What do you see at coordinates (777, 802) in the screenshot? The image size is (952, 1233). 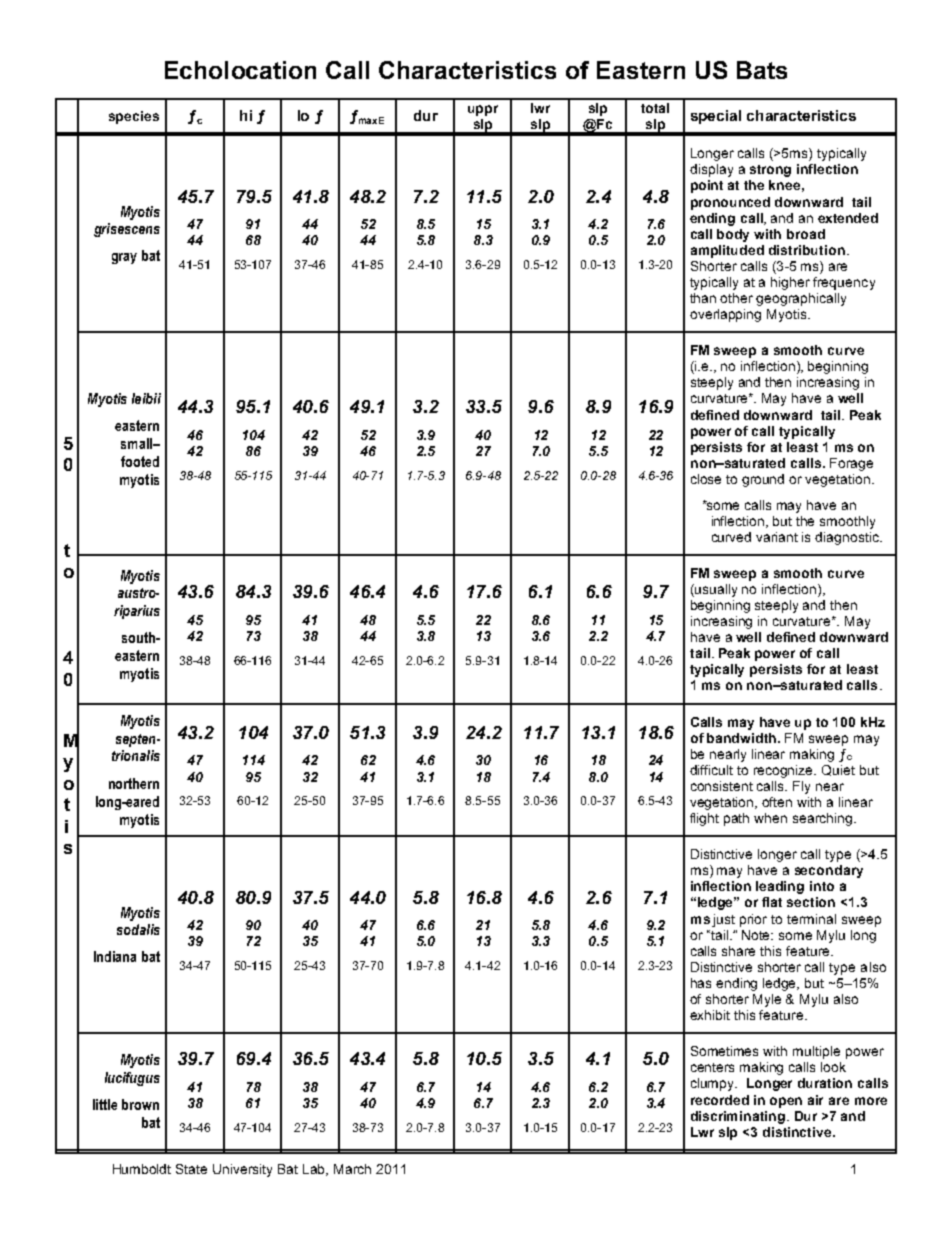 I see `often` at bounding box center [777, 802].
